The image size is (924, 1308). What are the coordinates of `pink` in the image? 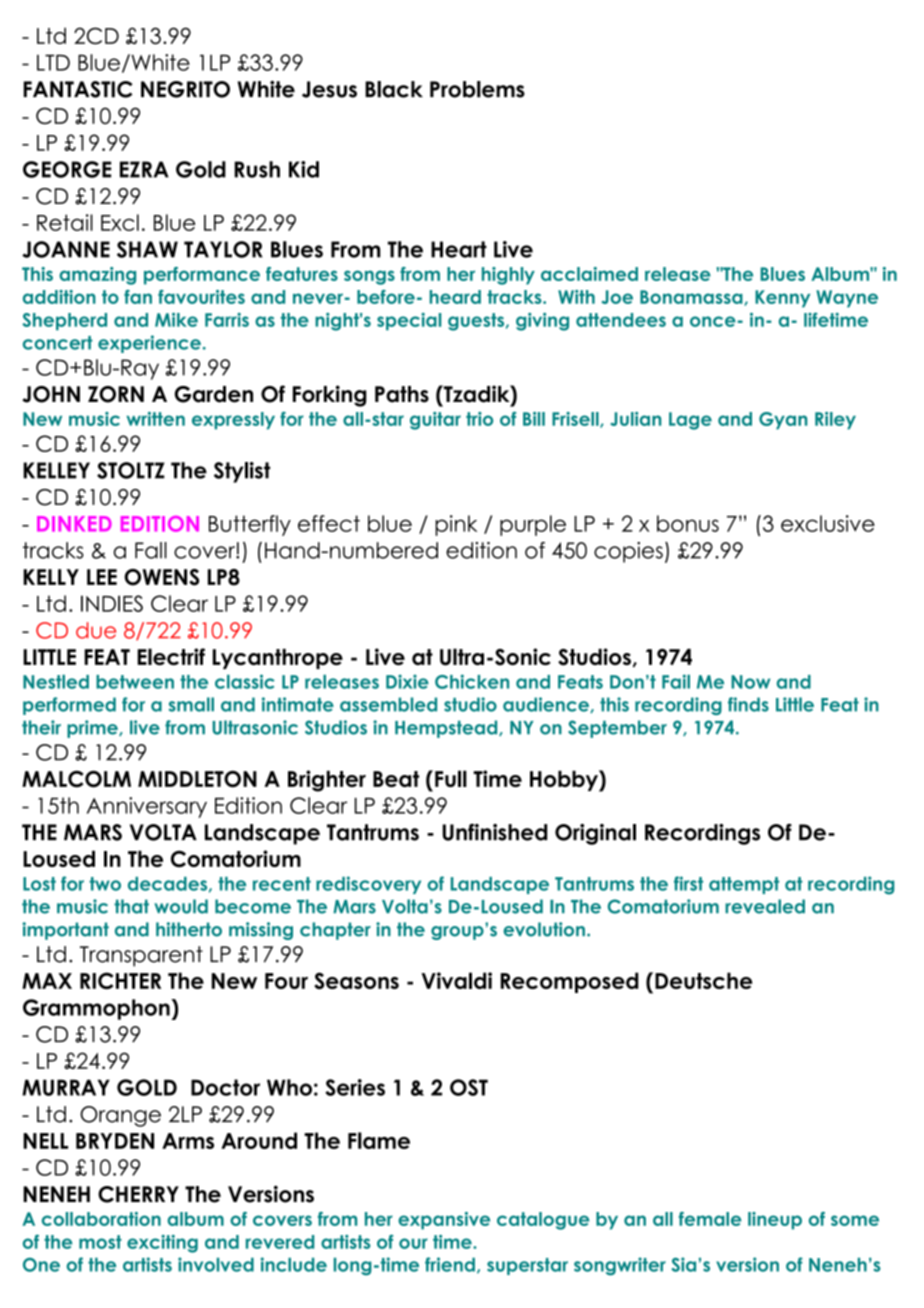 It's located at (456, 525).
